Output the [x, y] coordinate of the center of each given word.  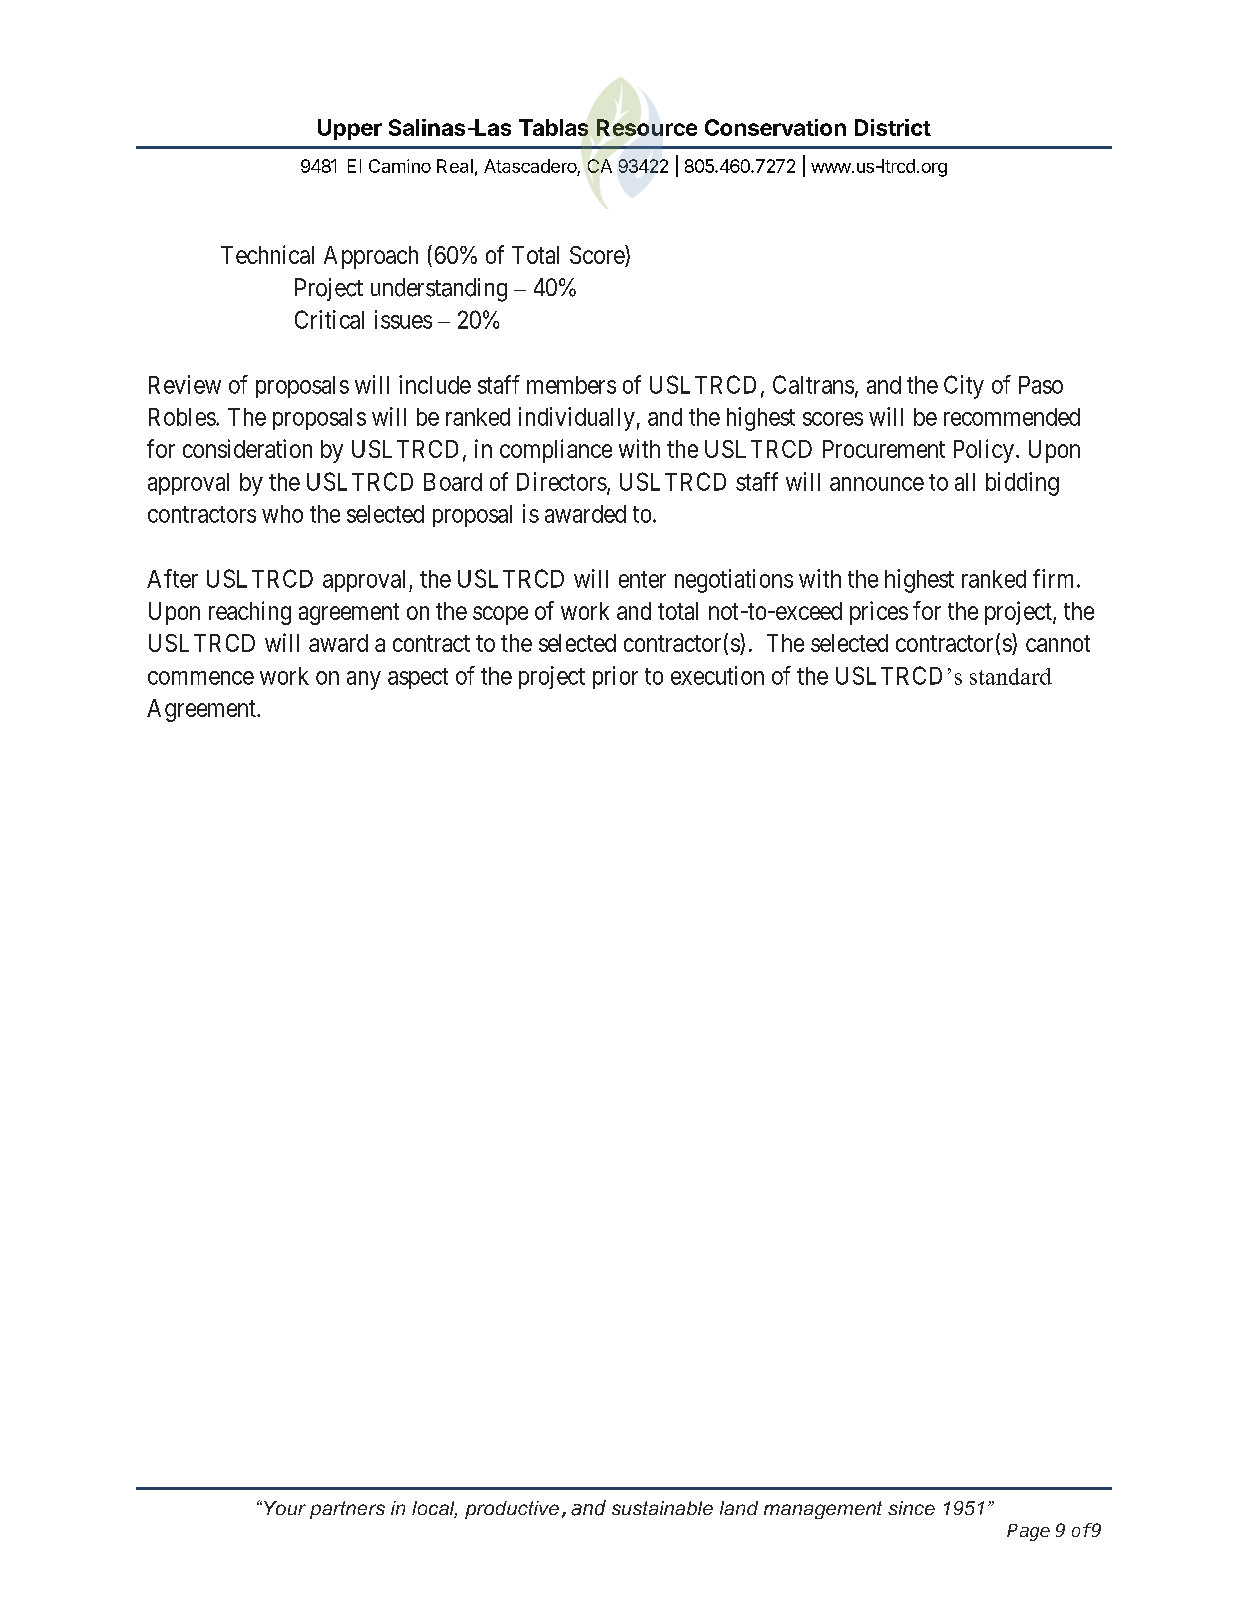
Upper [350, 129]
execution [717, 675]
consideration [247, 448]
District [893, 127]
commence [201, 678]
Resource [647, 127]
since [911, 1508]
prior [615, 677]
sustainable [662, 1508]
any [364, 680]
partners [347, 1510]
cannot [1058, 643]
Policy [984, 451]
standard [1011, 676]
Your [283, 1508]
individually [577, 419]
